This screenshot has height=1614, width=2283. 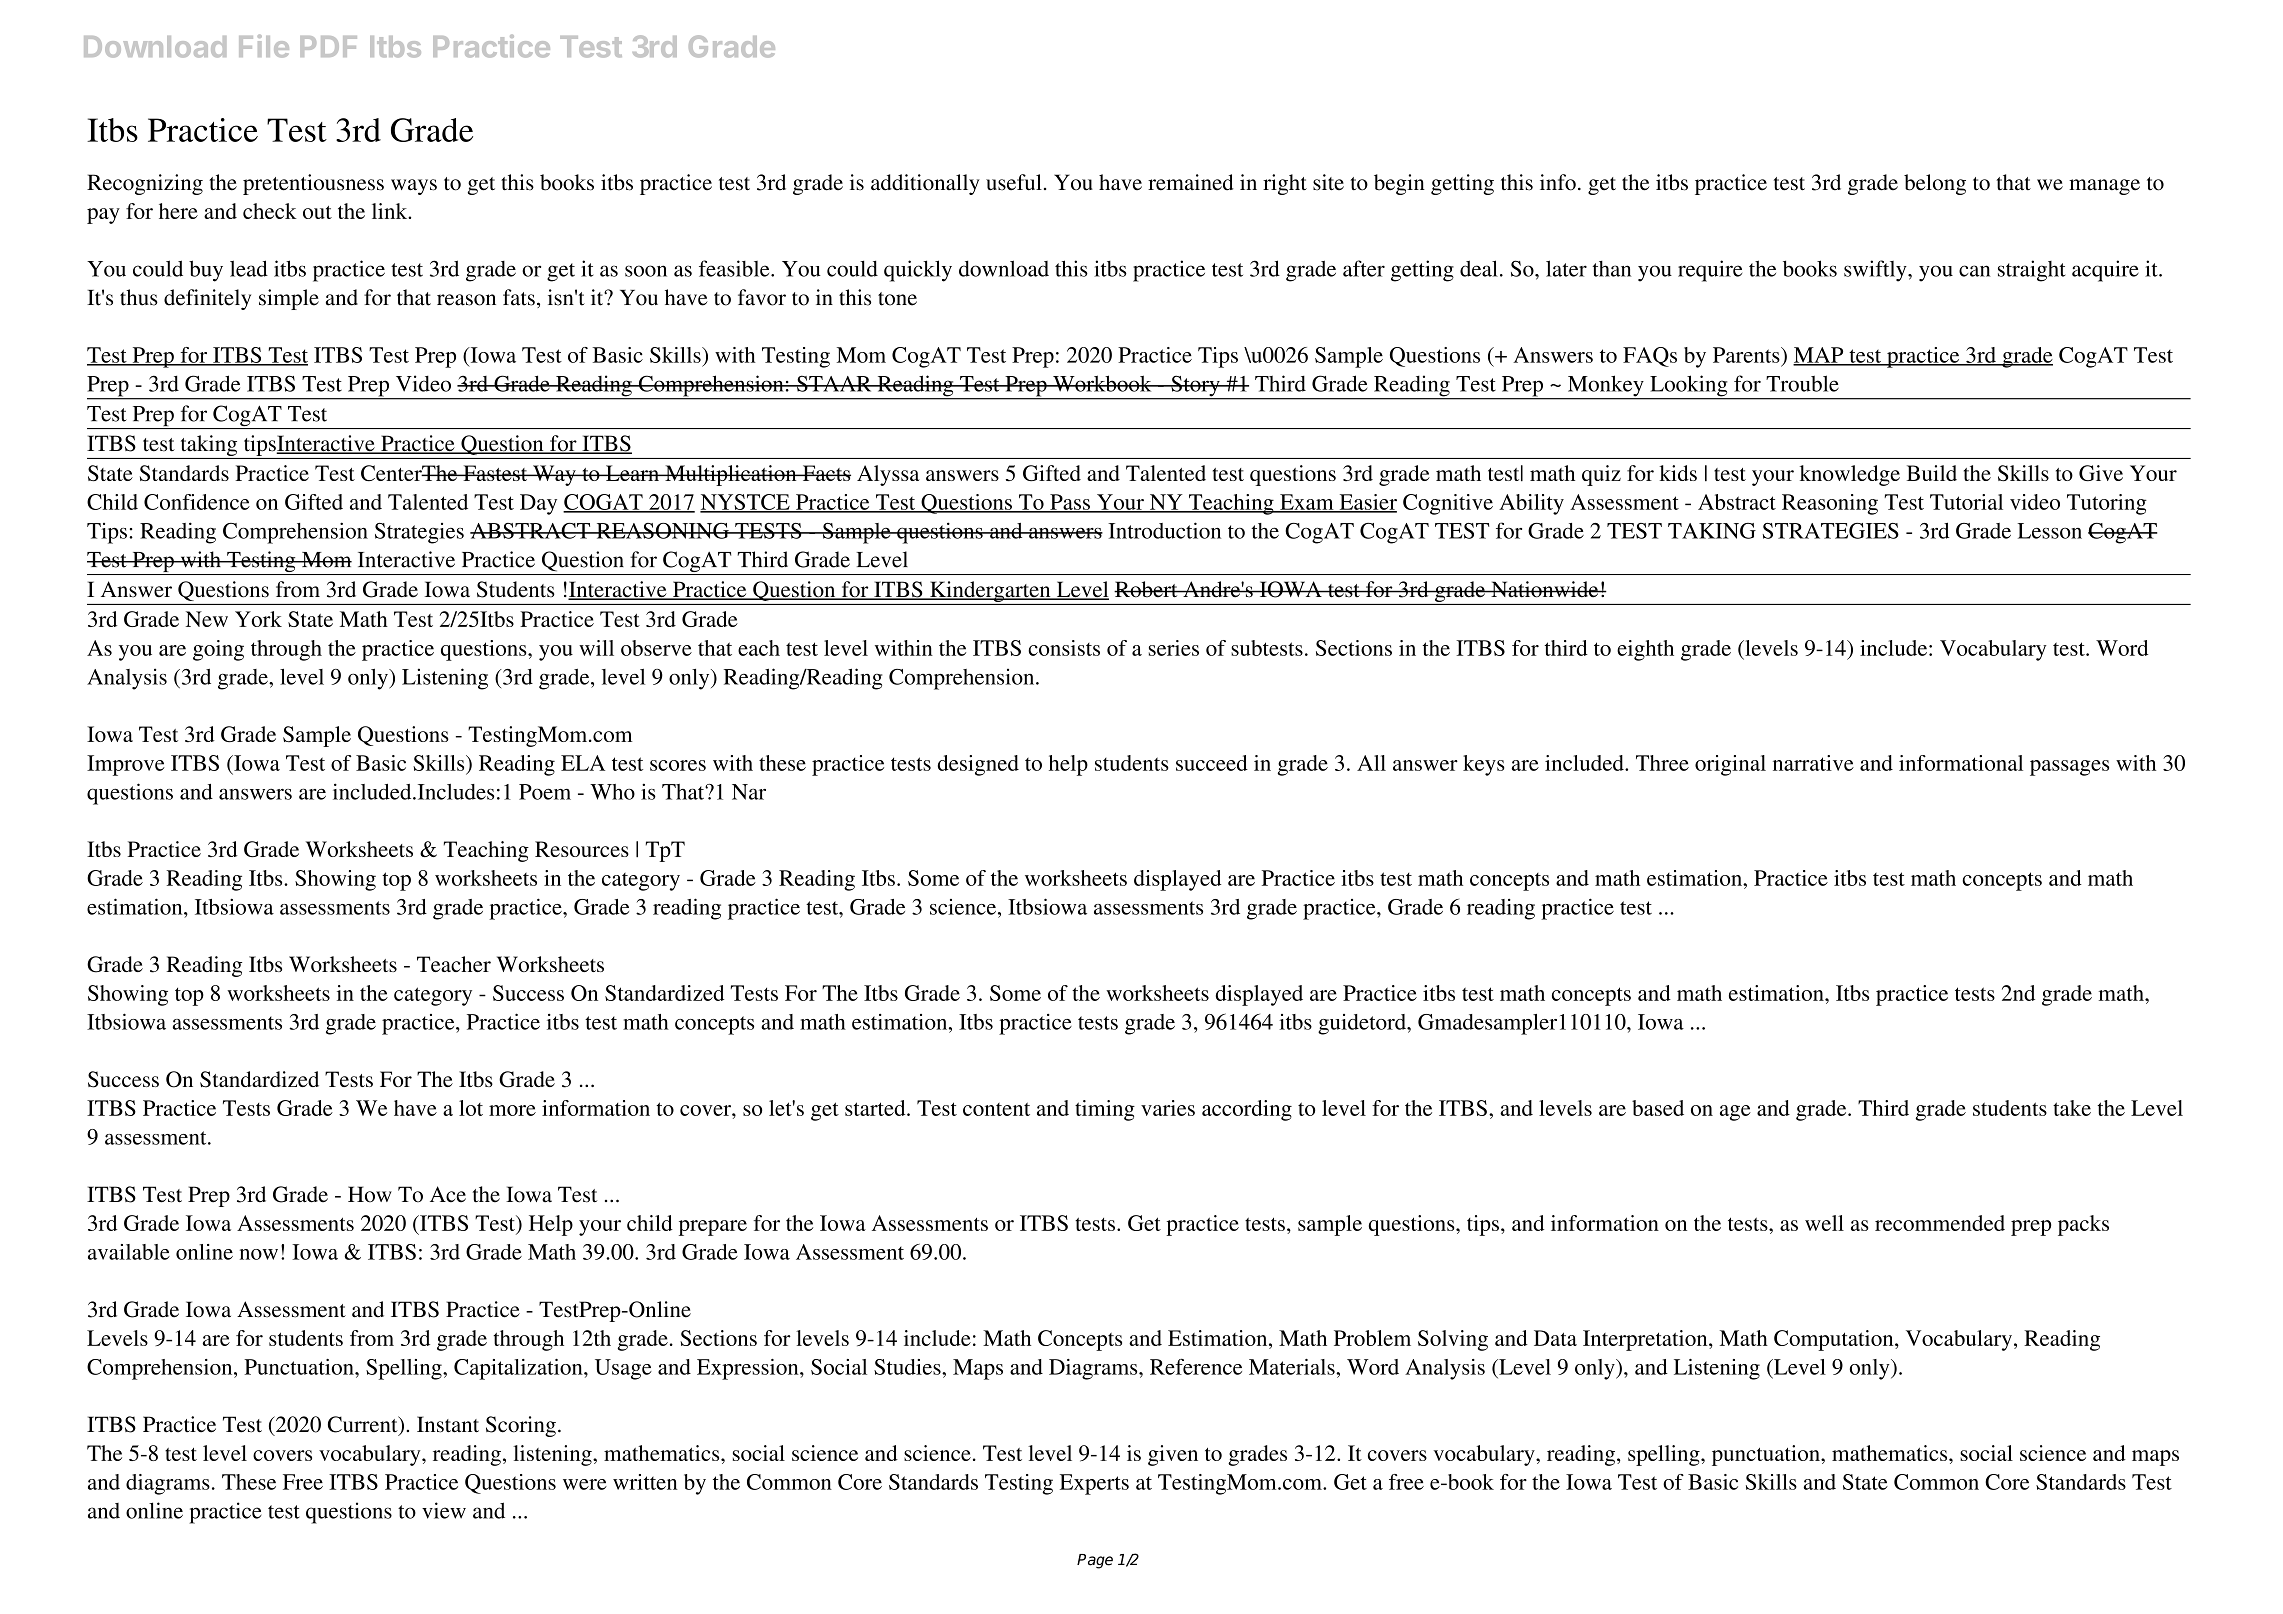 I want to click on Data, so click(x=1555, y=1338).
